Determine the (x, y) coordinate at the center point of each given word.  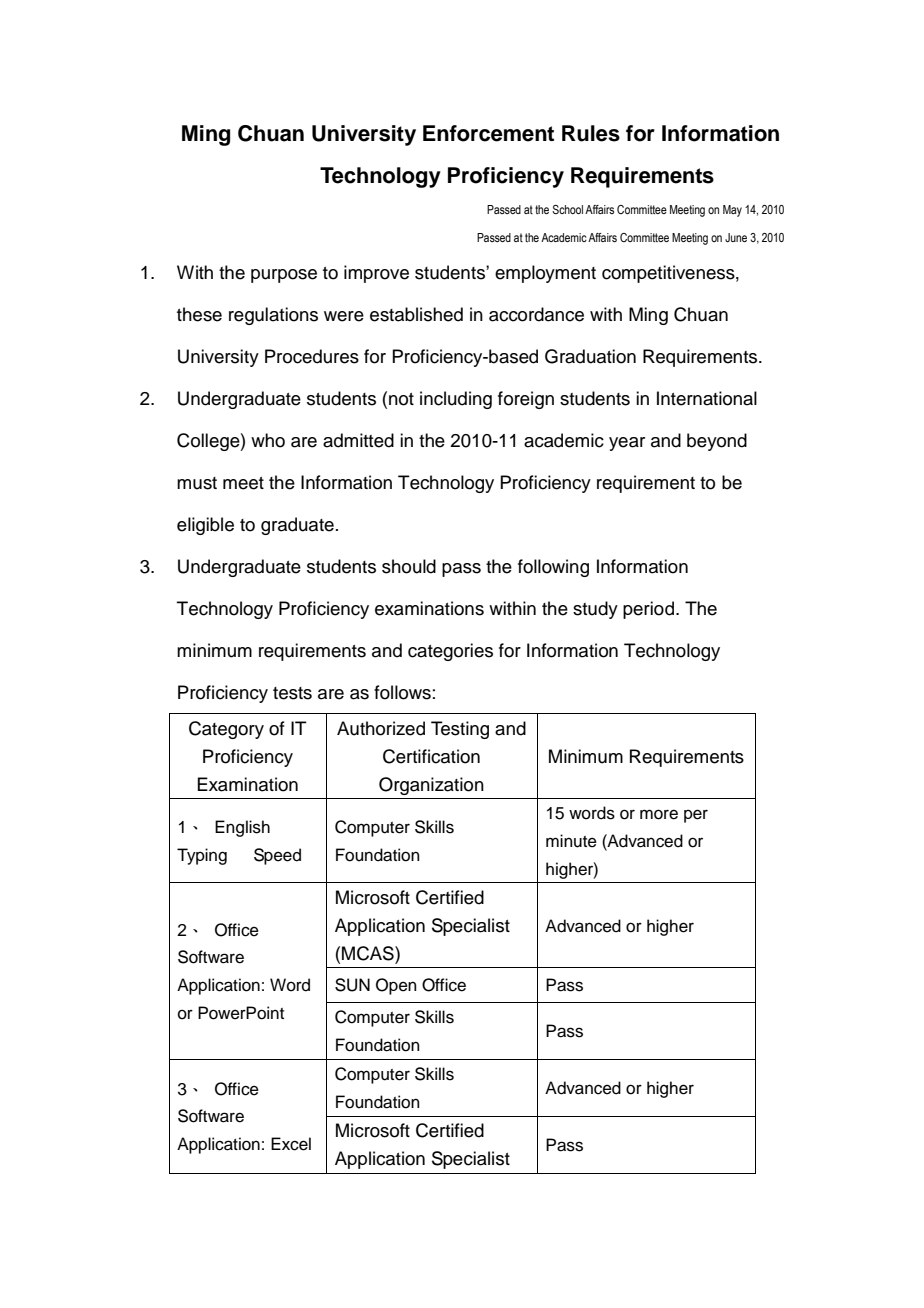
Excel (291, 1144)
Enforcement (488, 133)
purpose (284, 276)
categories (450, 652)
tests (292, 693)
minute (571, 841)
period (650, 610)
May (732, 211)
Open (396, 986)
